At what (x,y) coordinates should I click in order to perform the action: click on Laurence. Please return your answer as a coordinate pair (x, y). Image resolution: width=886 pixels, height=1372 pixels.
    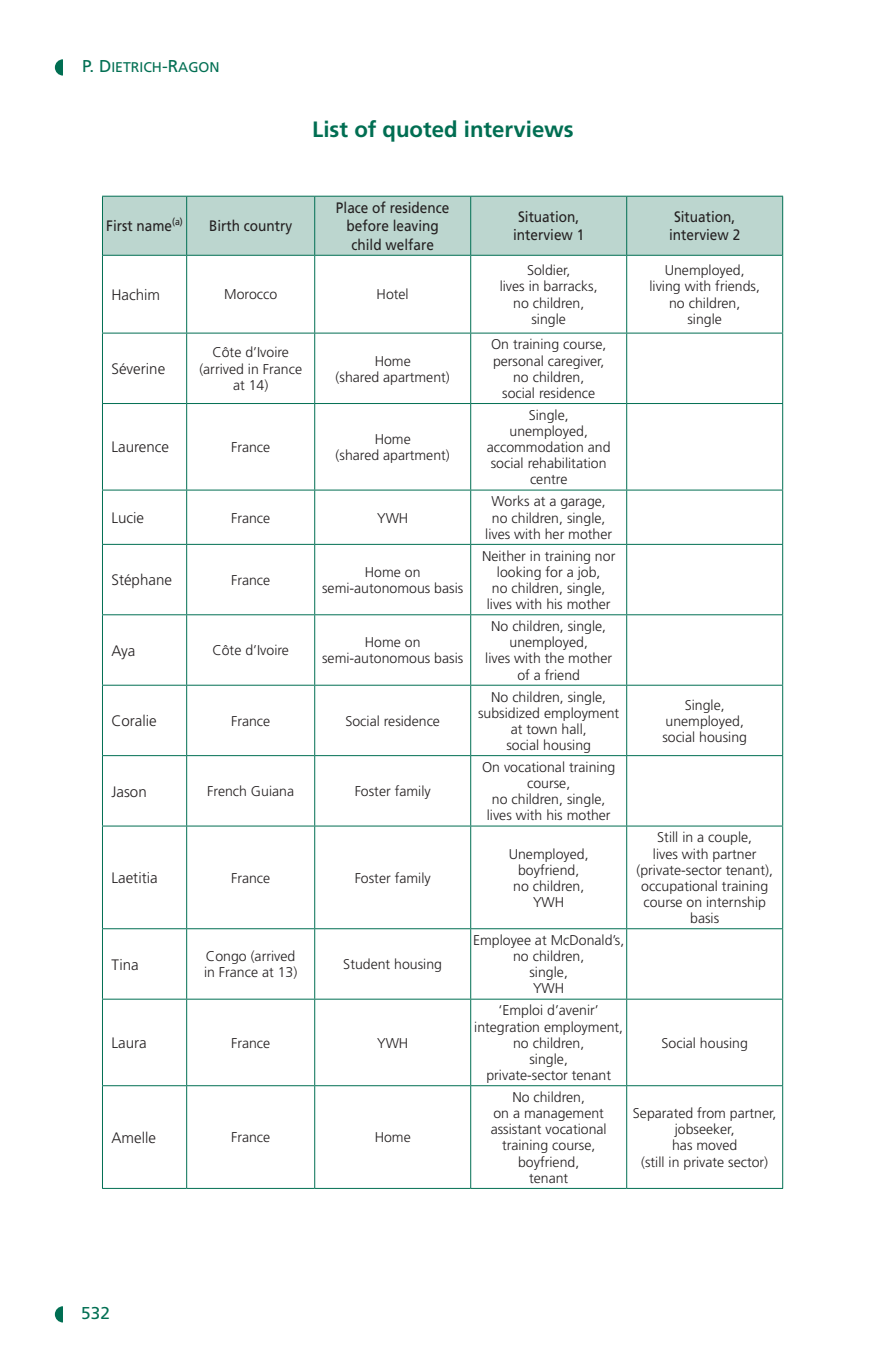
    Looking at the image, I should click on (140, 446).
